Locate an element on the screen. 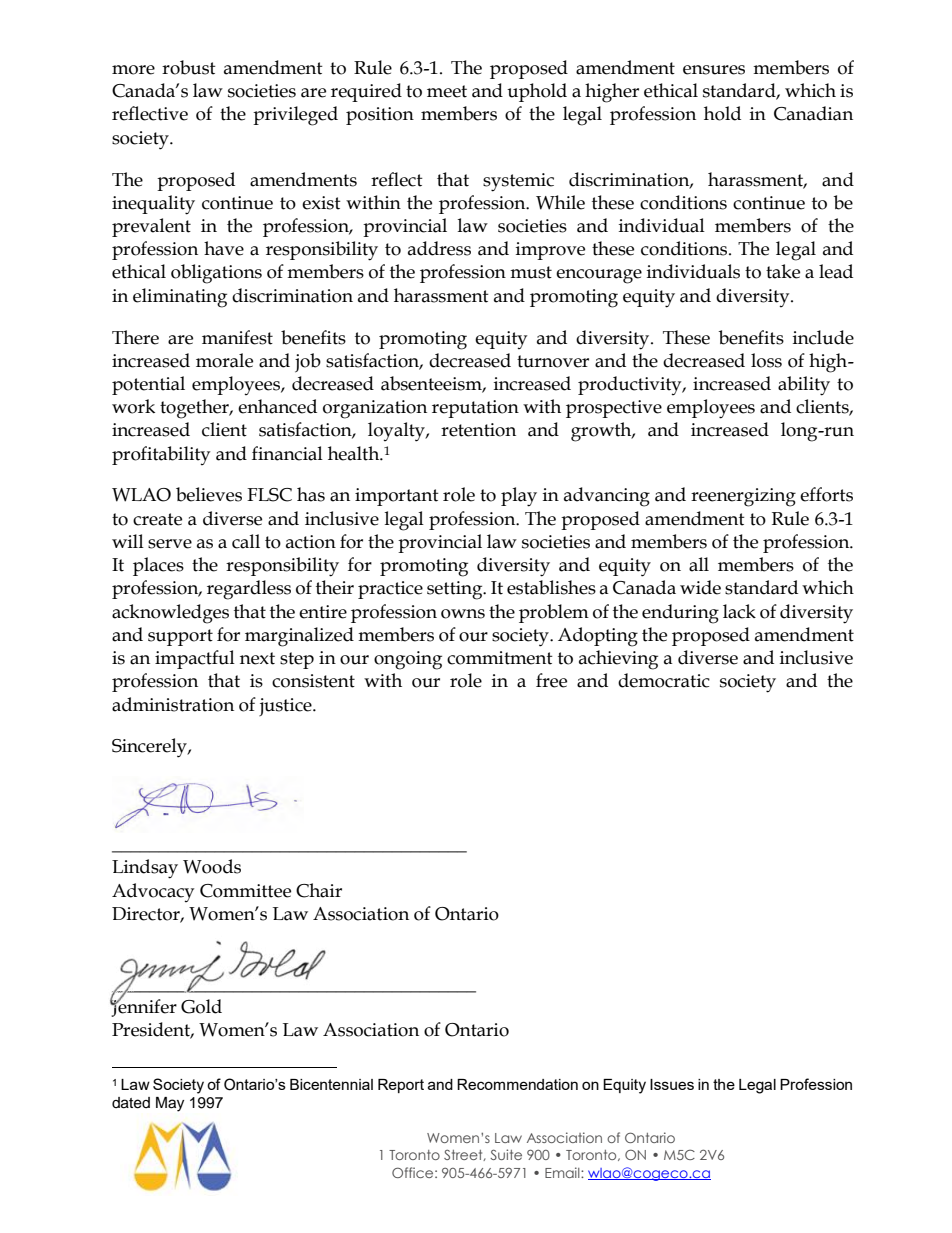  lack is located at coordinates (739, 611).
